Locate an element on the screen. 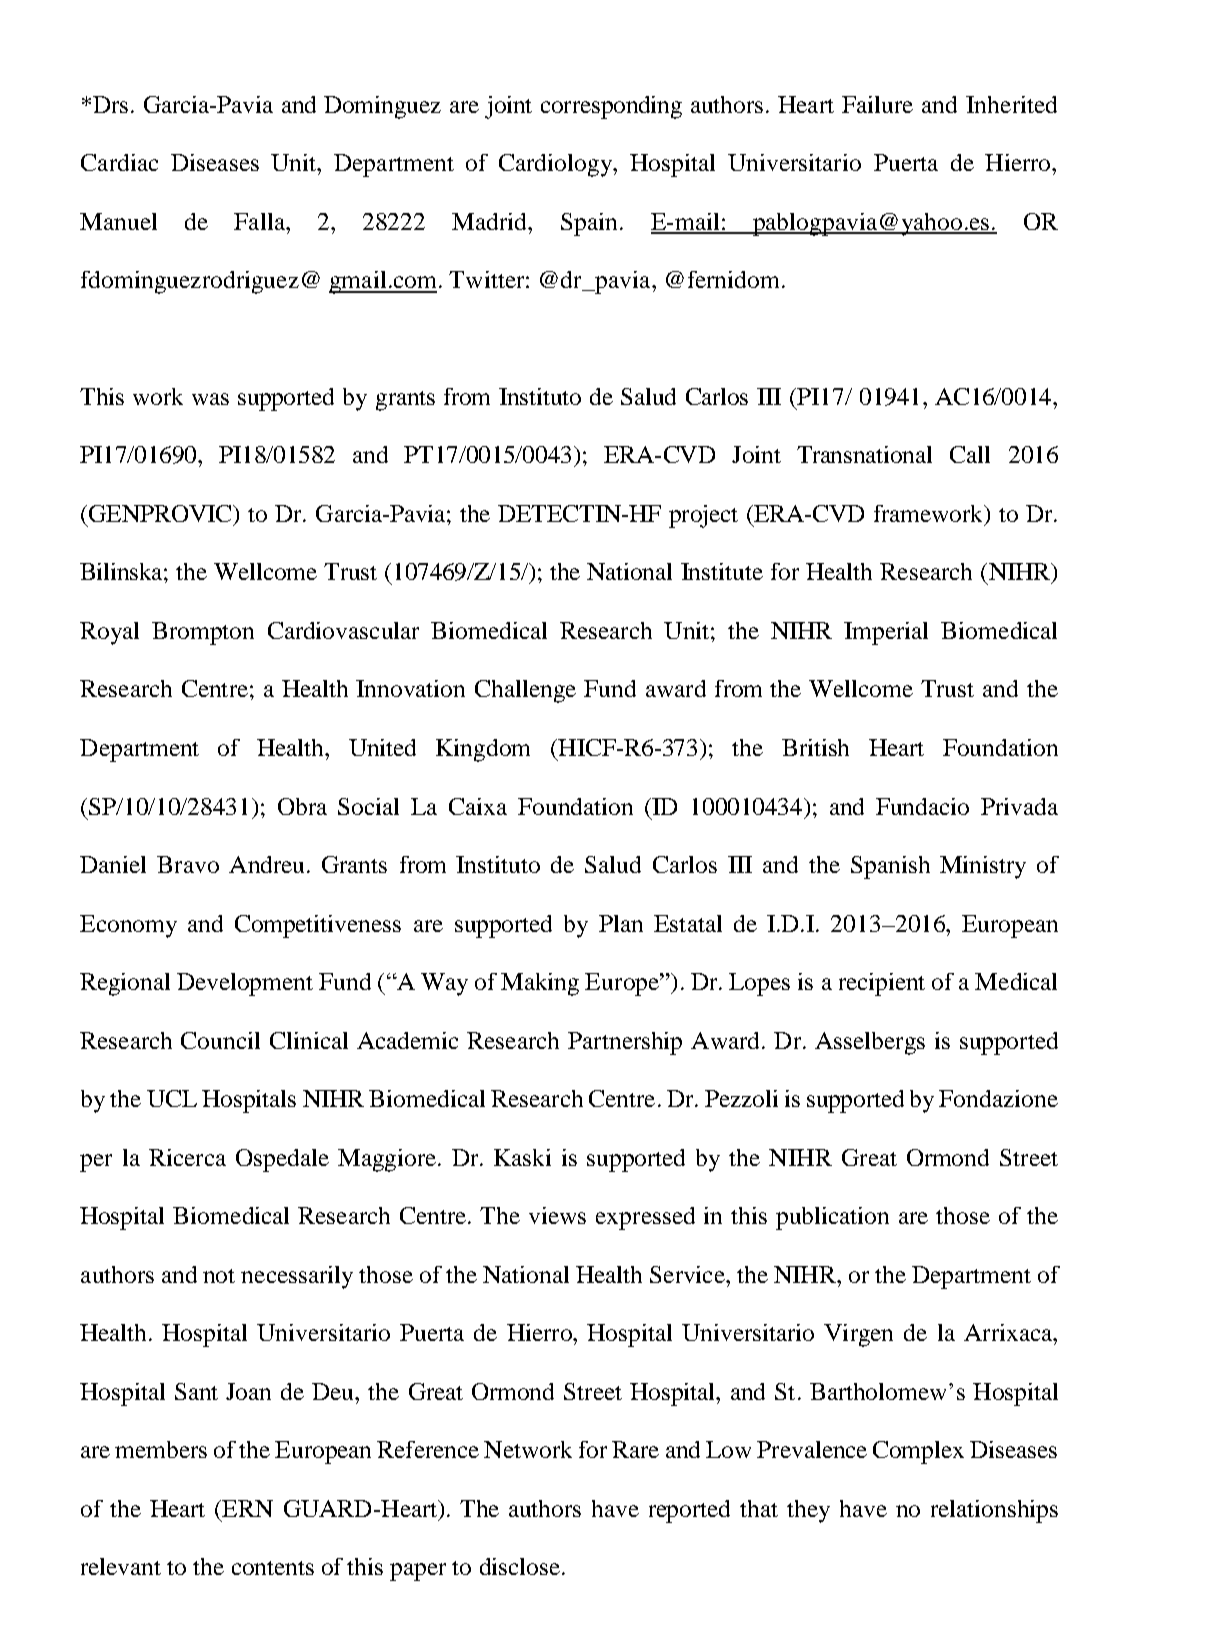 This screenshot has width=1221, height=1641. contents is located at coordinates (273, 1568).
